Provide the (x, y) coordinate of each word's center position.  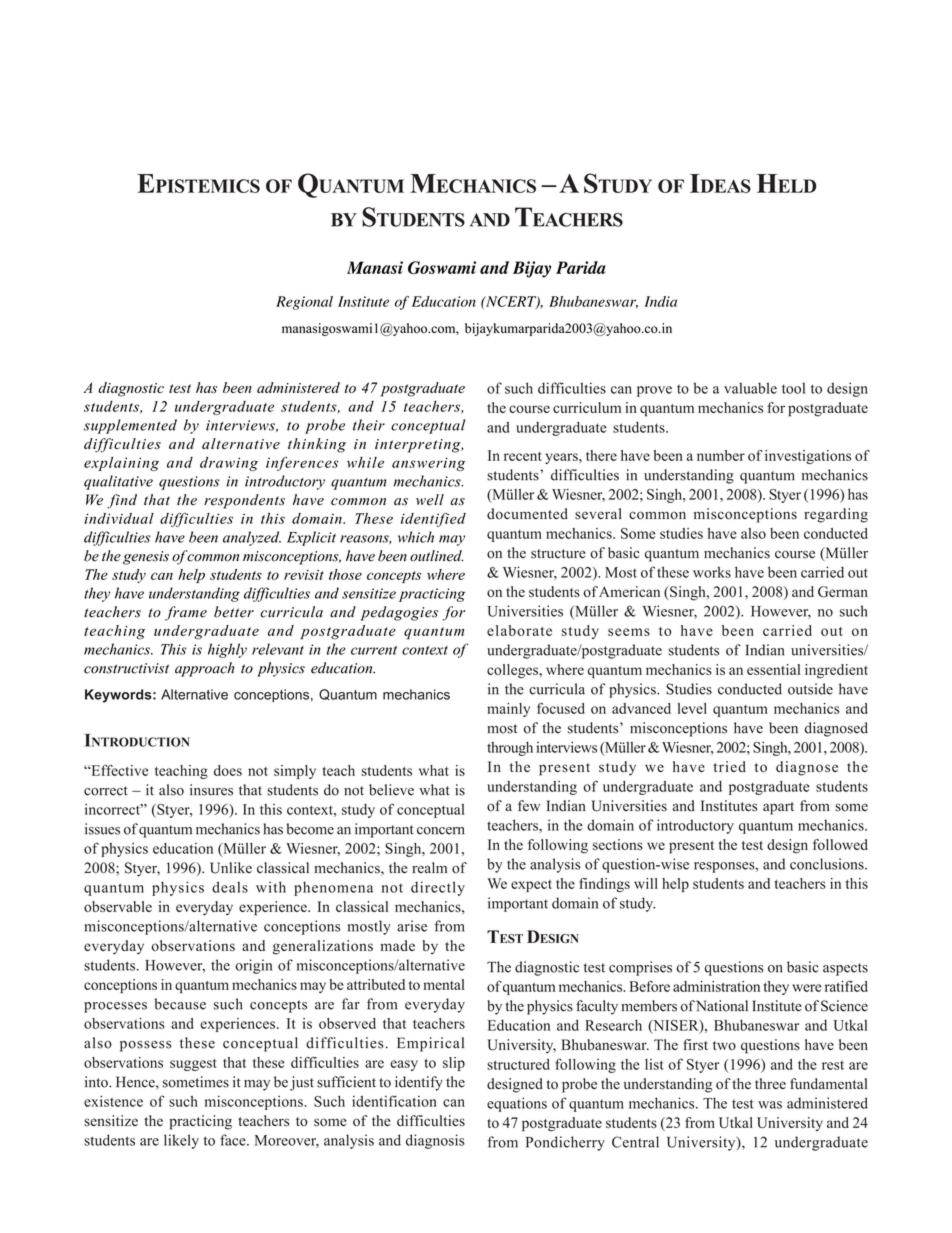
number (721, 455)
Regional (304, 303)
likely (181, 1141)
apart (778, 808)
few (529, 805)
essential (773, 669)
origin (253, 966)
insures (211, 790)
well (430, 500)
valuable (750, 388)
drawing (229, 464)
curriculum (587, 407)
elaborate (519, 630)
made (398, 945)
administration (716, 986)
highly (227, 650)
